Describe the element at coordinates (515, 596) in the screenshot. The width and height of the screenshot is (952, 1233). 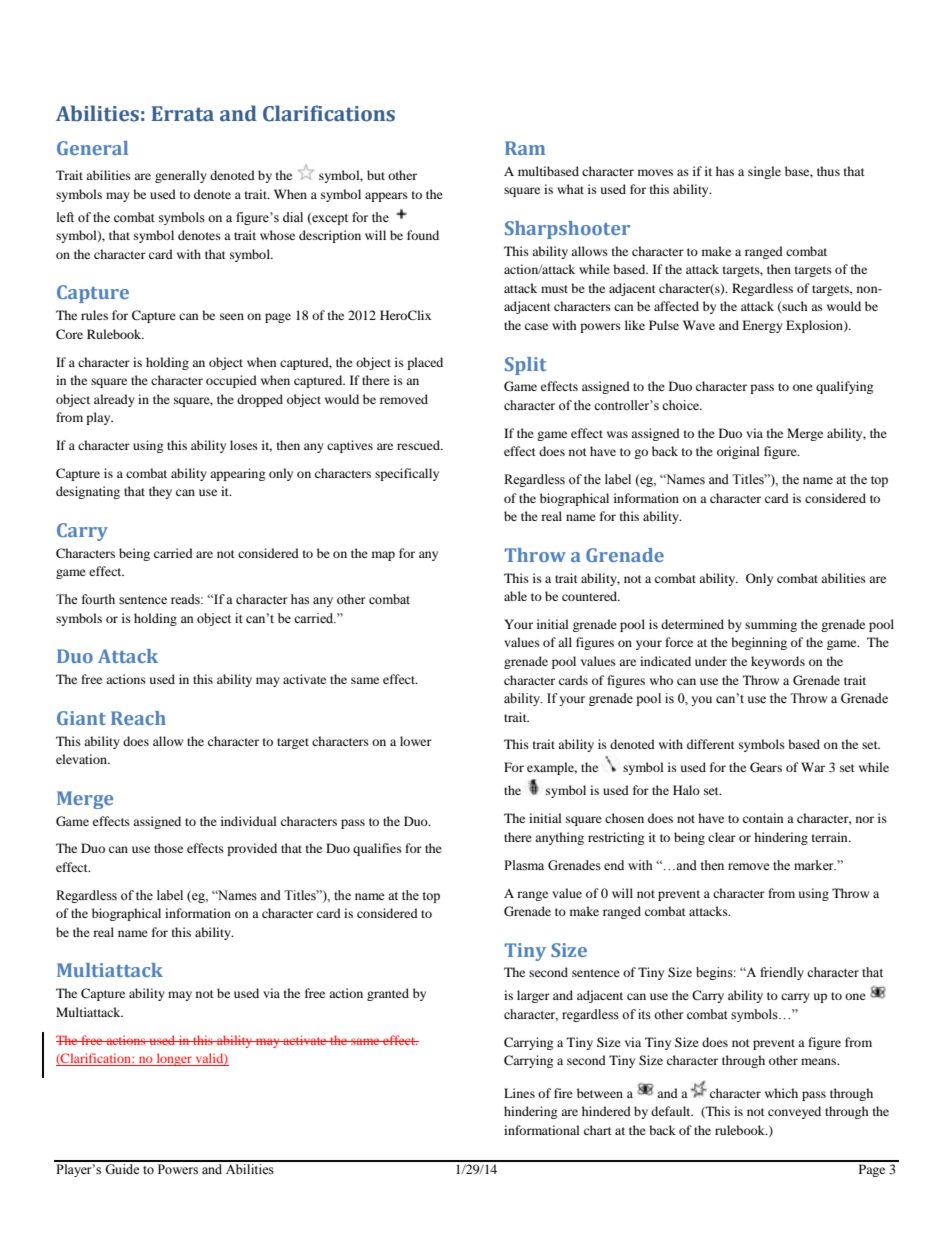
I see `able` at that location.
